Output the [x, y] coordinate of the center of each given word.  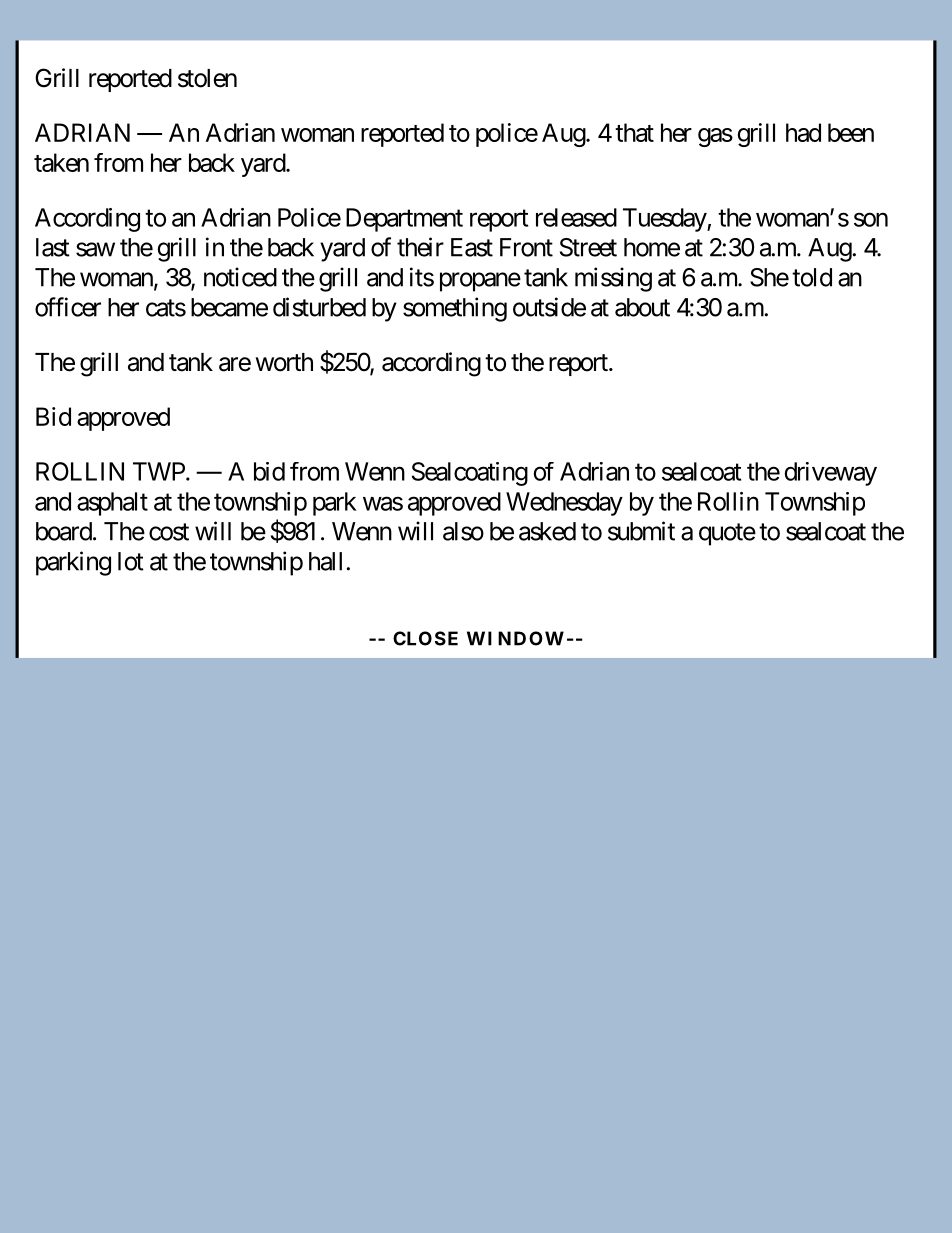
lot [131, 561]
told [812, 277]
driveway [831, 474]
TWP [159, 471]
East [472, 247]
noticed [240, 277]
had [803, 132]
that [634, 132]
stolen [207, 78]
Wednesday [564, 504]
